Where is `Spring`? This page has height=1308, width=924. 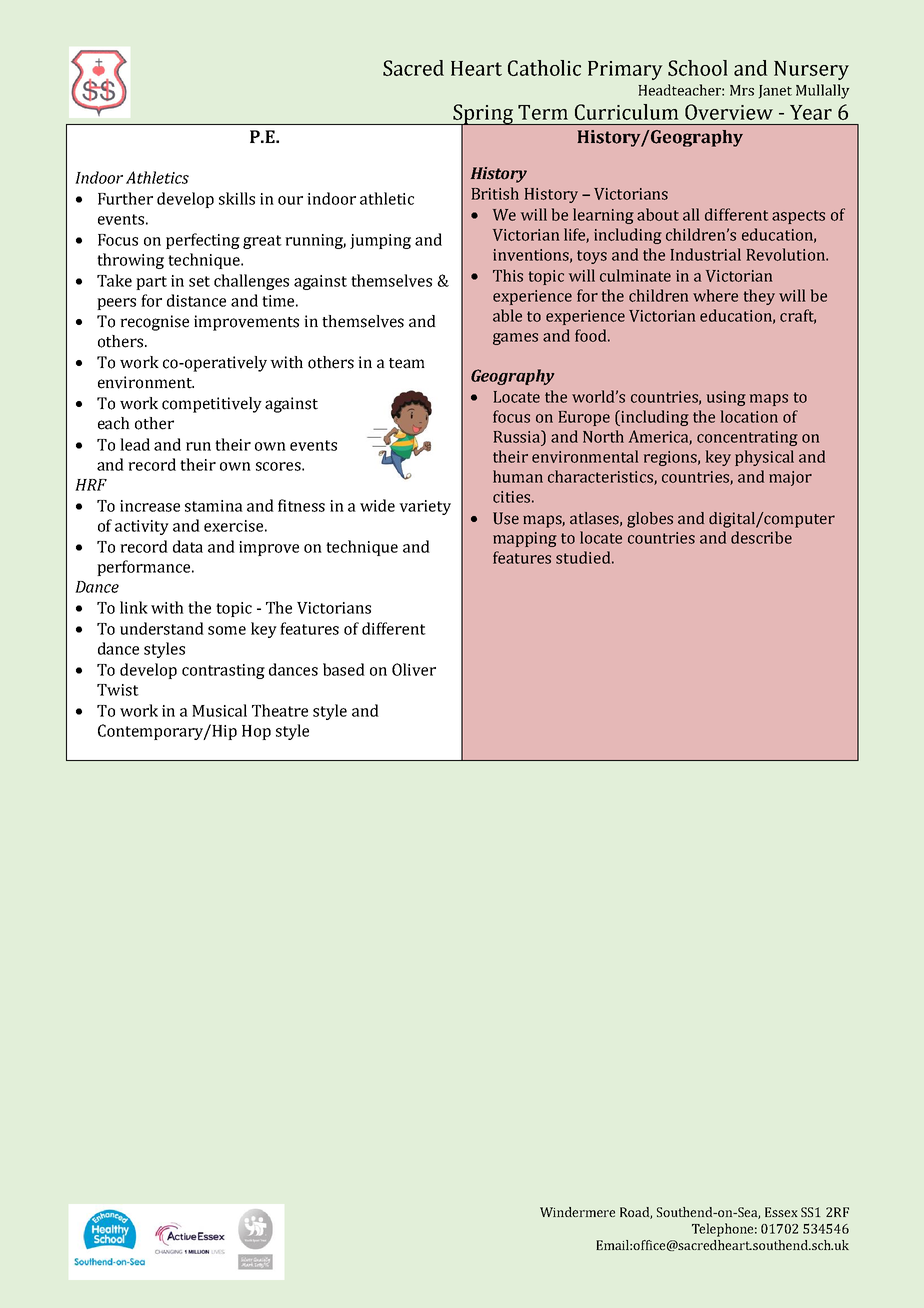 Spring is located at coordinates (483, 115).
